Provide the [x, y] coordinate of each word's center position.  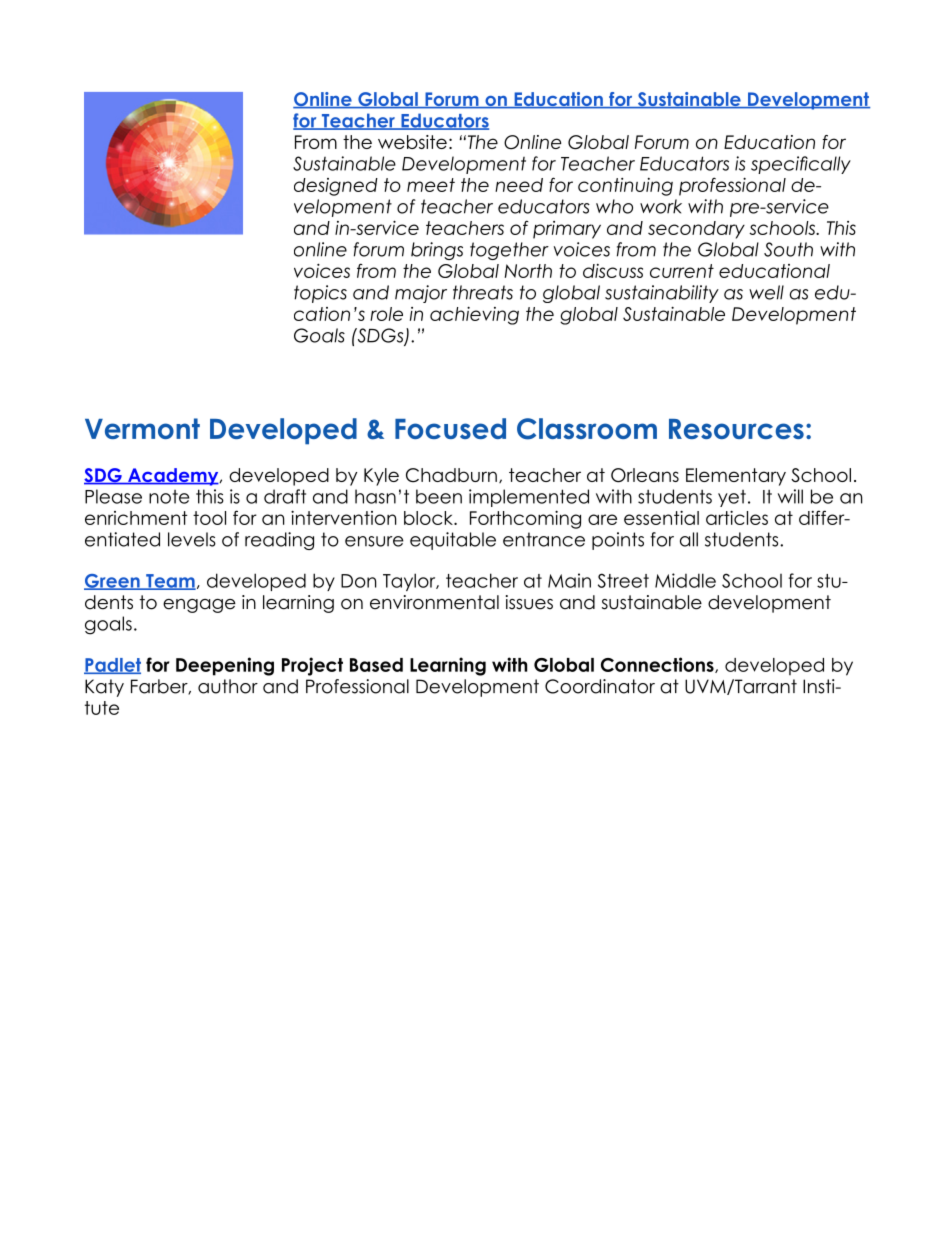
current [682, 271]
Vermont [142, 428]
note [169, 497]
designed [336, 187]
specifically [801, 165]
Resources [736, 429]
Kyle [381, 477]
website [412, 142]
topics [320, 294]
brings [437, 251]
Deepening [225, 666]
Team [170, 582]
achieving [474, 315]
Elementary [736, 477]
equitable [453, 541]
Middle [685, 580]
